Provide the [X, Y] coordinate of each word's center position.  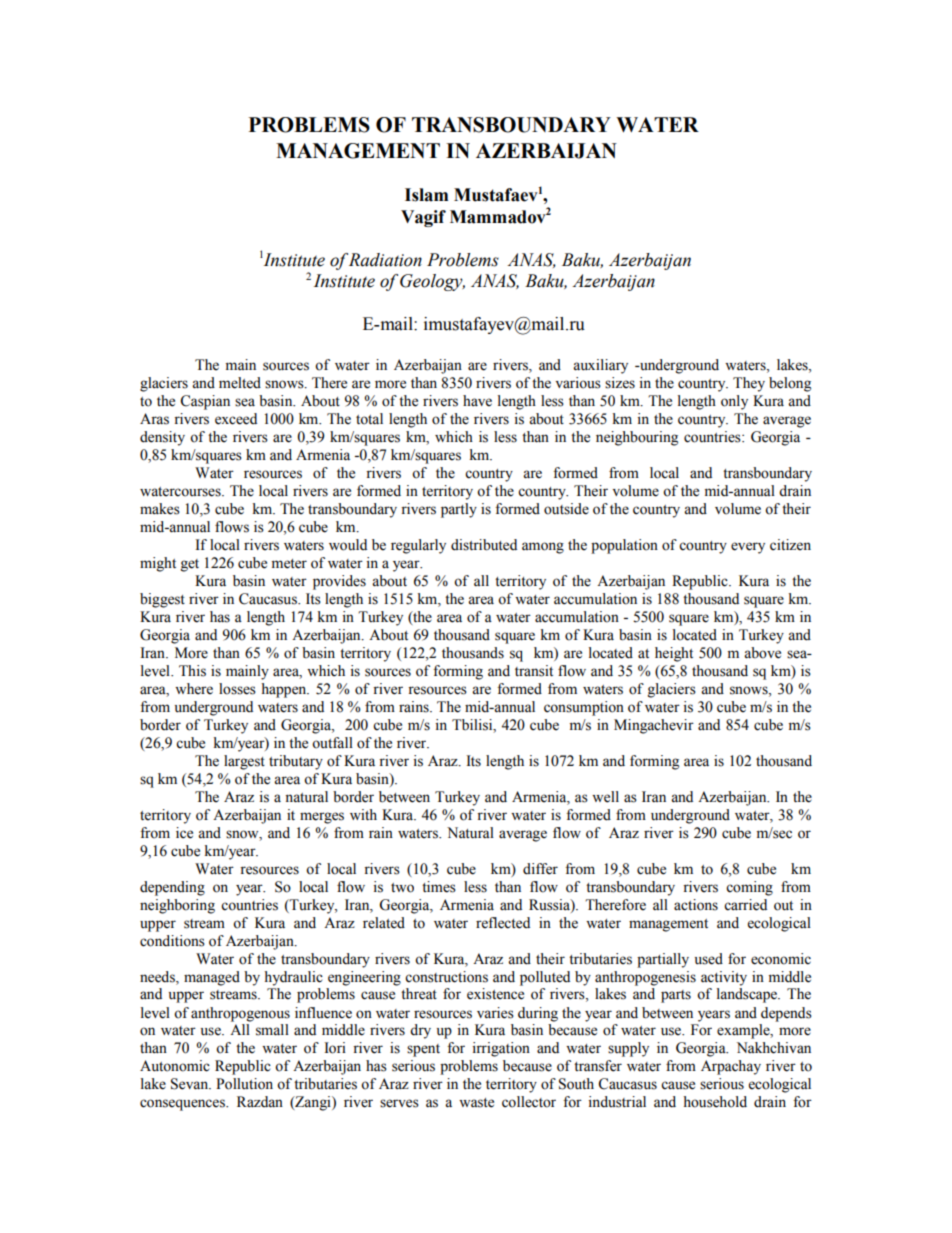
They [749, 384]
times [439, 887]
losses [237, 689]
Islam [426, 195]
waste [476, 1103]
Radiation [385, 260]
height [674, 654]
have [477, 401]
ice [184, 833]
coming [749, 888]
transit [534, 671]
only [734, 402]
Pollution [244, 1084]
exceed [236, 419]
